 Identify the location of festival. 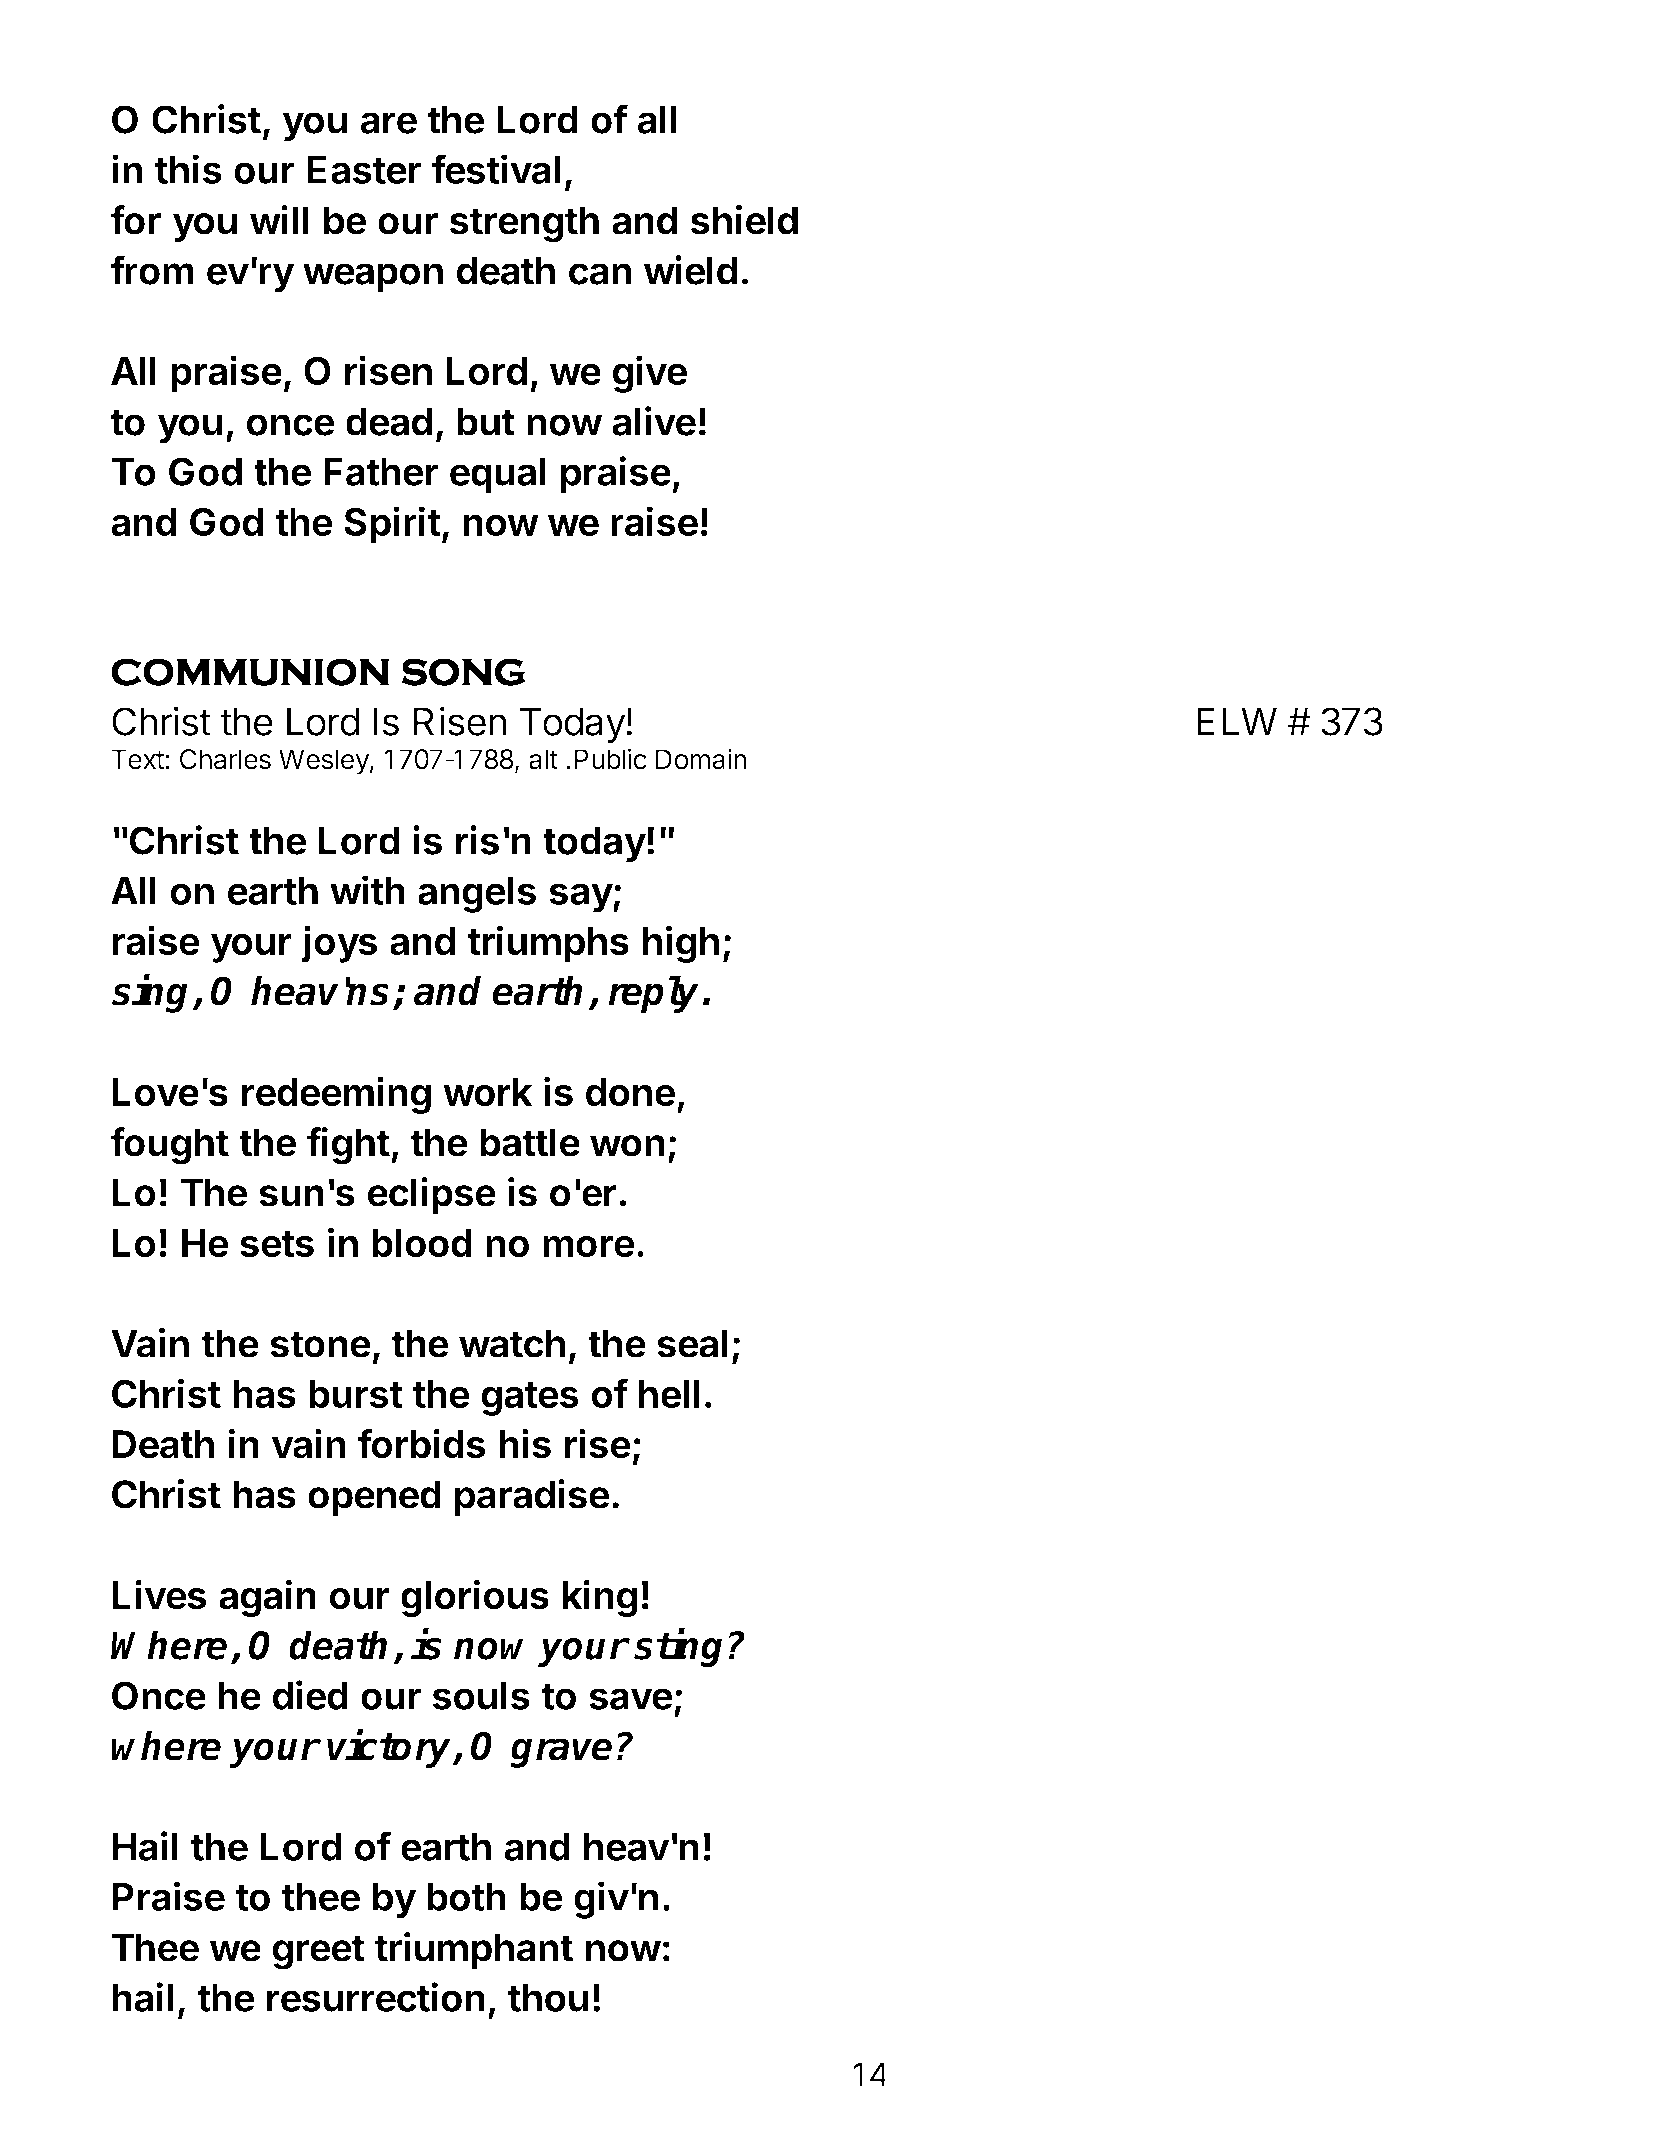
(495, 169).
